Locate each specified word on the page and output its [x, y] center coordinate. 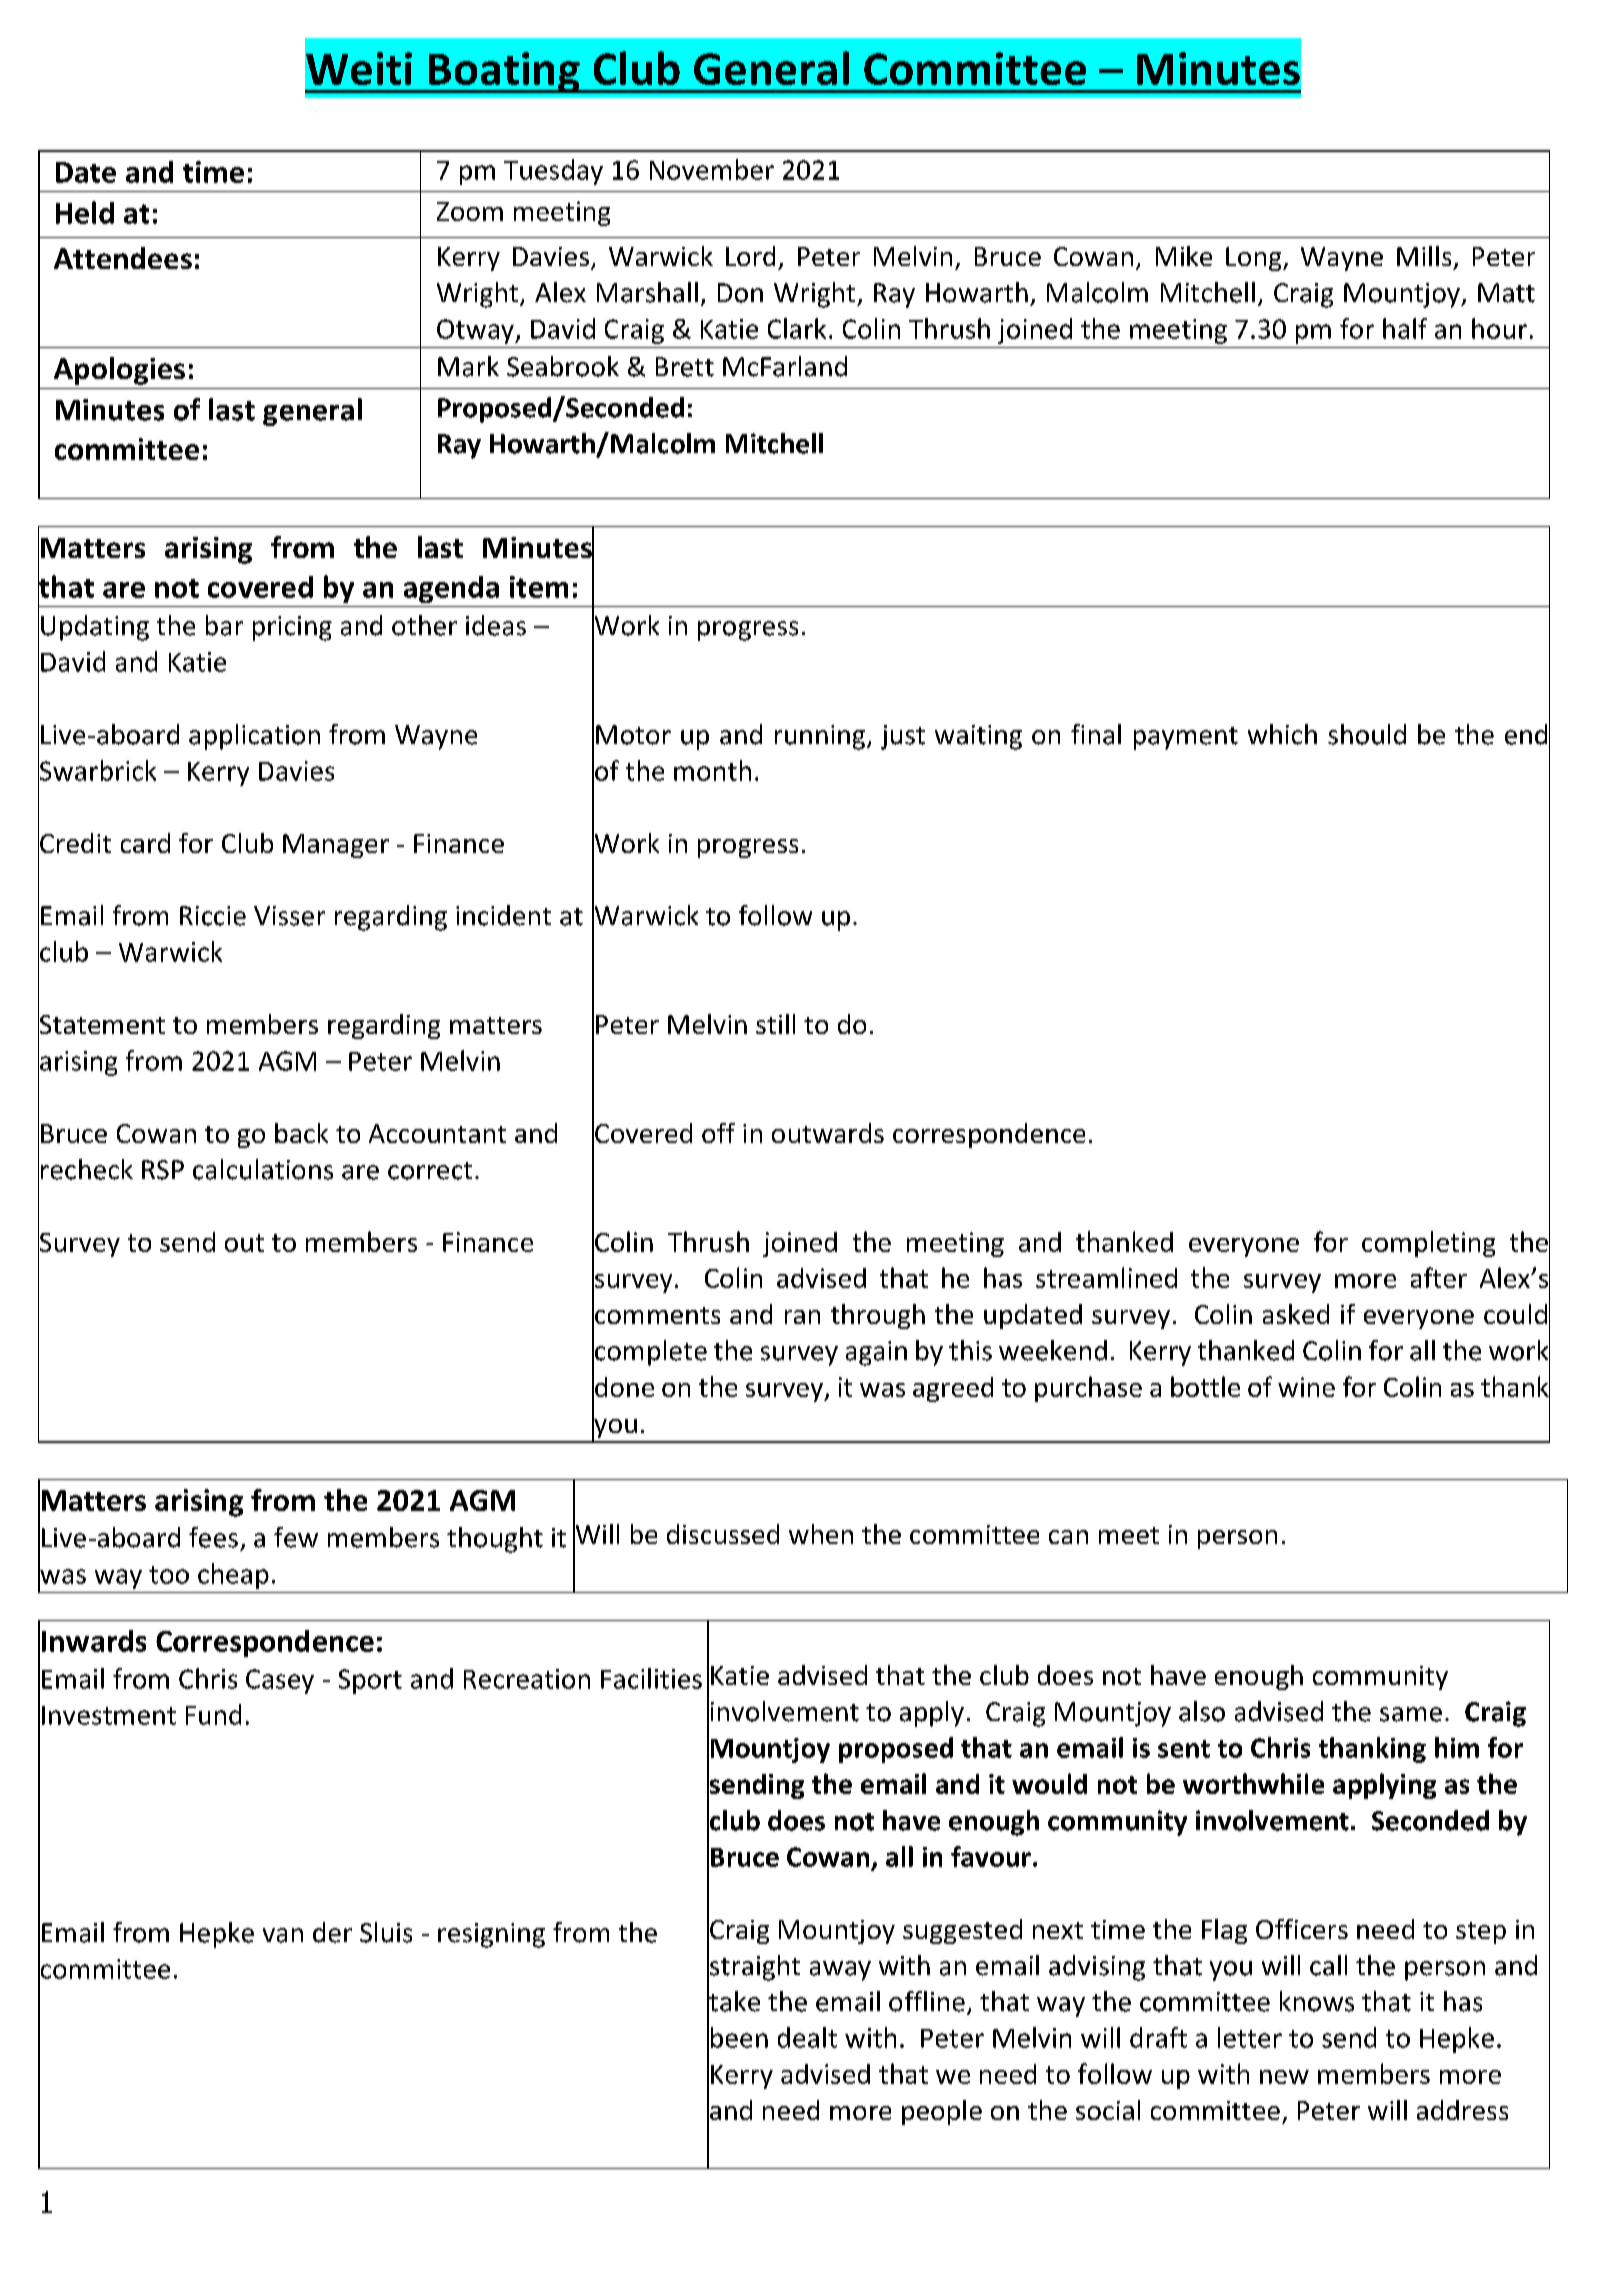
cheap [233, 1576]
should [1367, 734]
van [283, 1935]
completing [1428, 1244]
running [821, 737]
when [821, 1534]
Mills [1424, 256]
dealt [807, 2037]
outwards [828, 1133]
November [712, 169]
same [1411, 1714]
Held [85, 212]
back [301, 1133]
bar [224, 625]
